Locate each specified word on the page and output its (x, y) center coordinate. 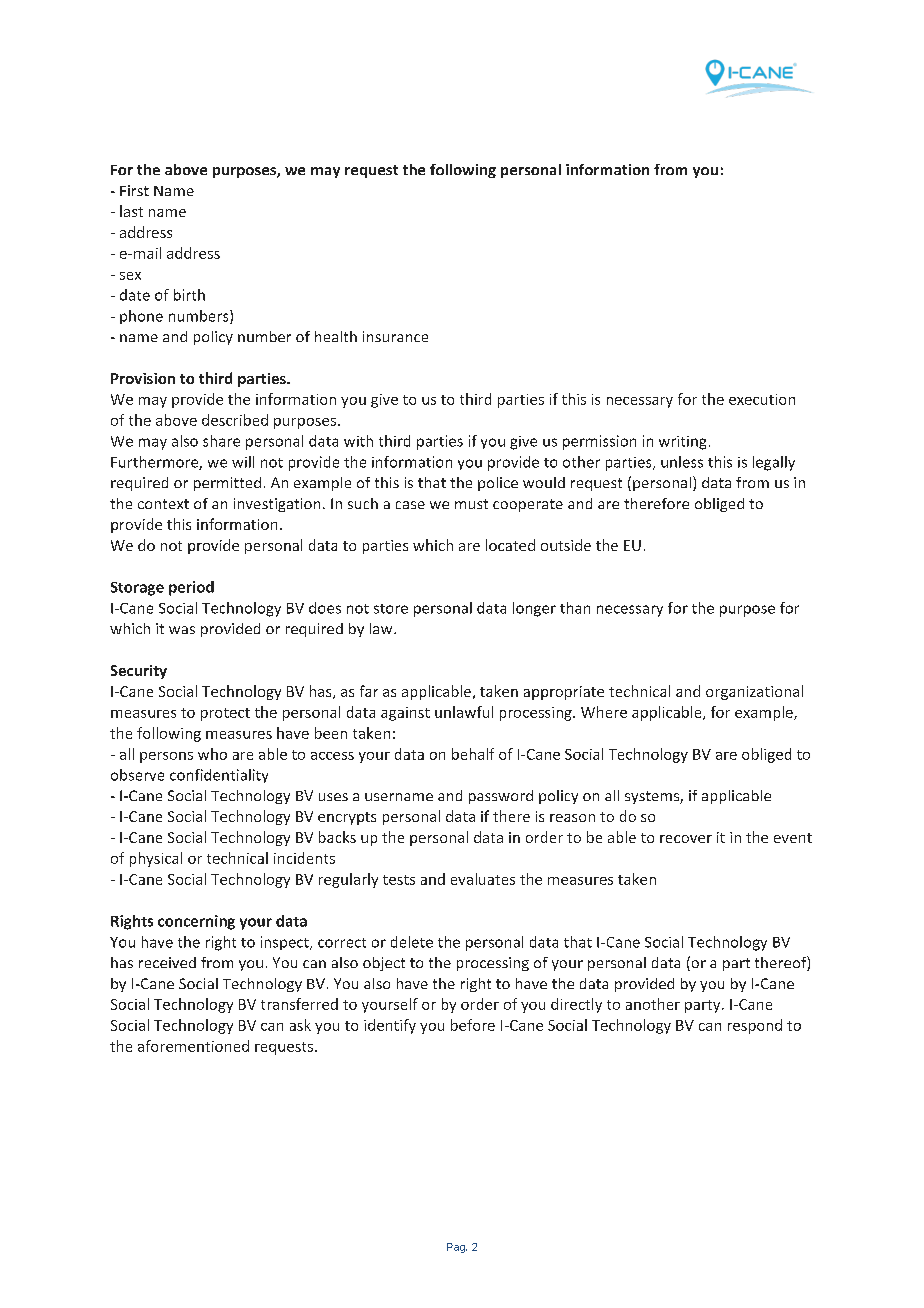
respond (755, 1026)
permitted (227, 484)
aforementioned (193, 1046)
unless (682, 462)
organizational (754, 692)
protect (225, 714)
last (131, 211)
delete (412, 942)
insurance (395, 336)
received (167, 962)
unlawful (464, 712)
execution (762, 399)
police (498, 484)
